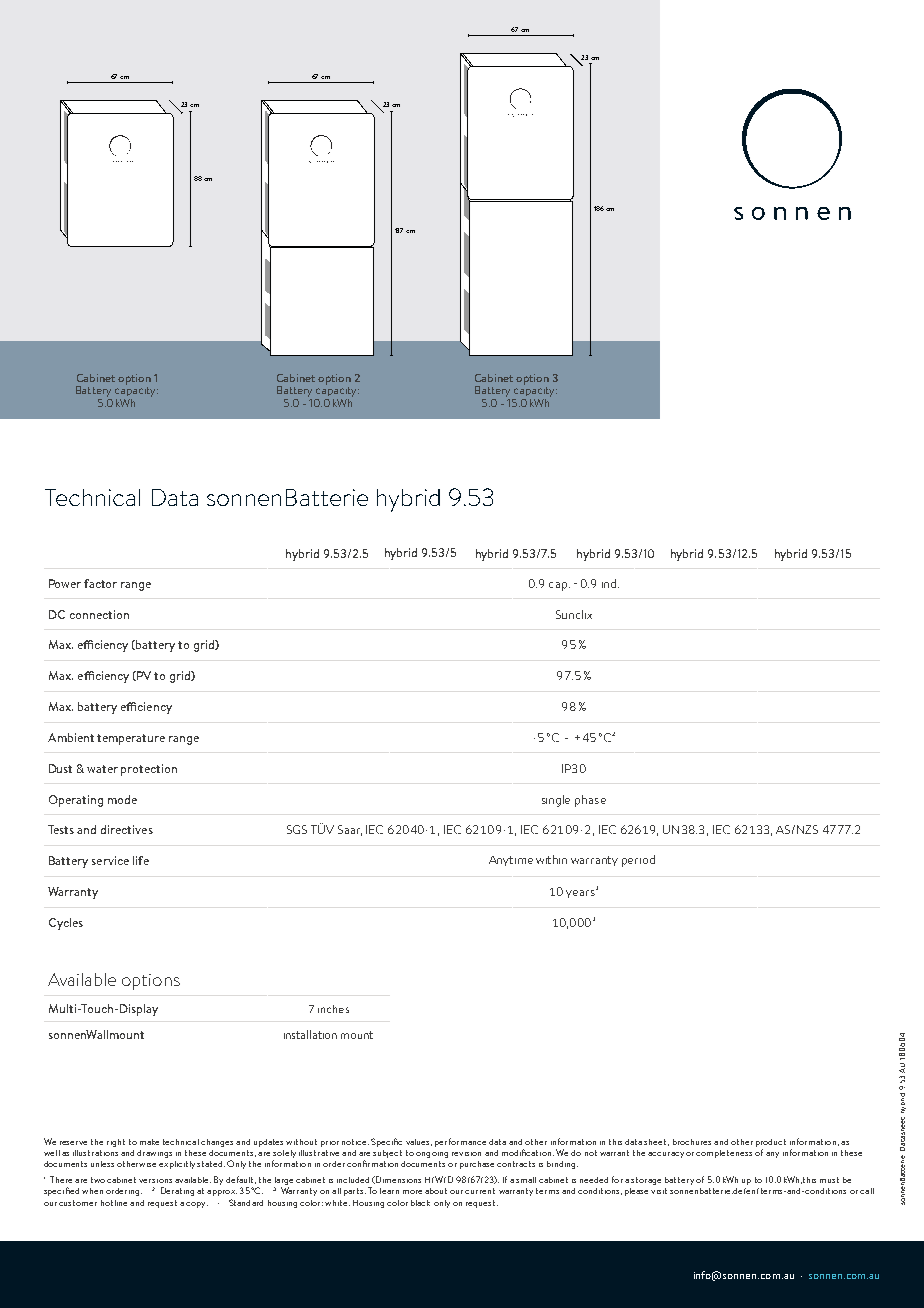 The height and width of the document is (1308, 924). What do you see at coordinates (131, 739) in the document?
I see `temperature` at bounding box center [131, 739].
